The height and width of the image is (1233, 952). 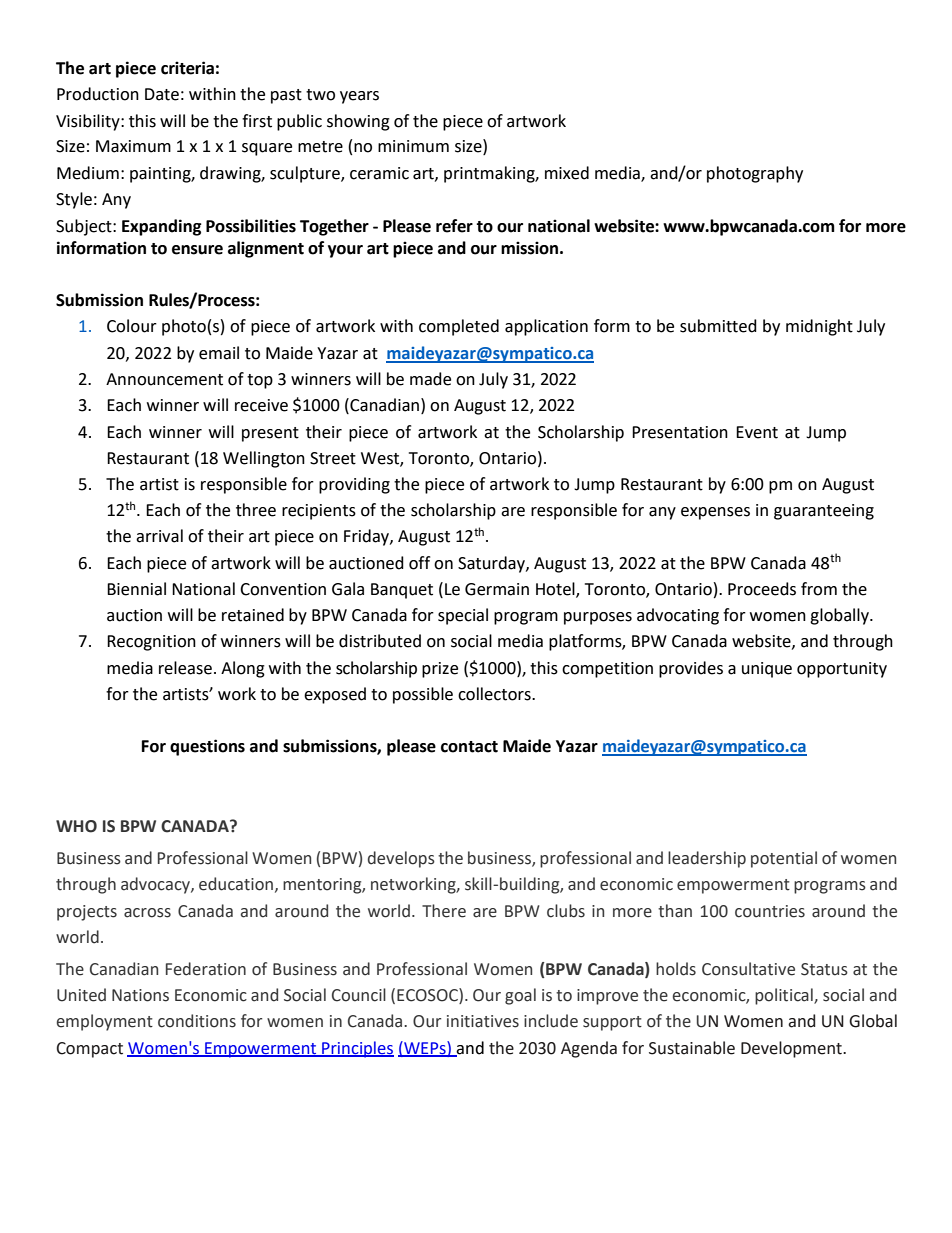 What do you see at coordinates (197, 1021) in the image?
I see `conditions` at bounding box center [197, 1021].
